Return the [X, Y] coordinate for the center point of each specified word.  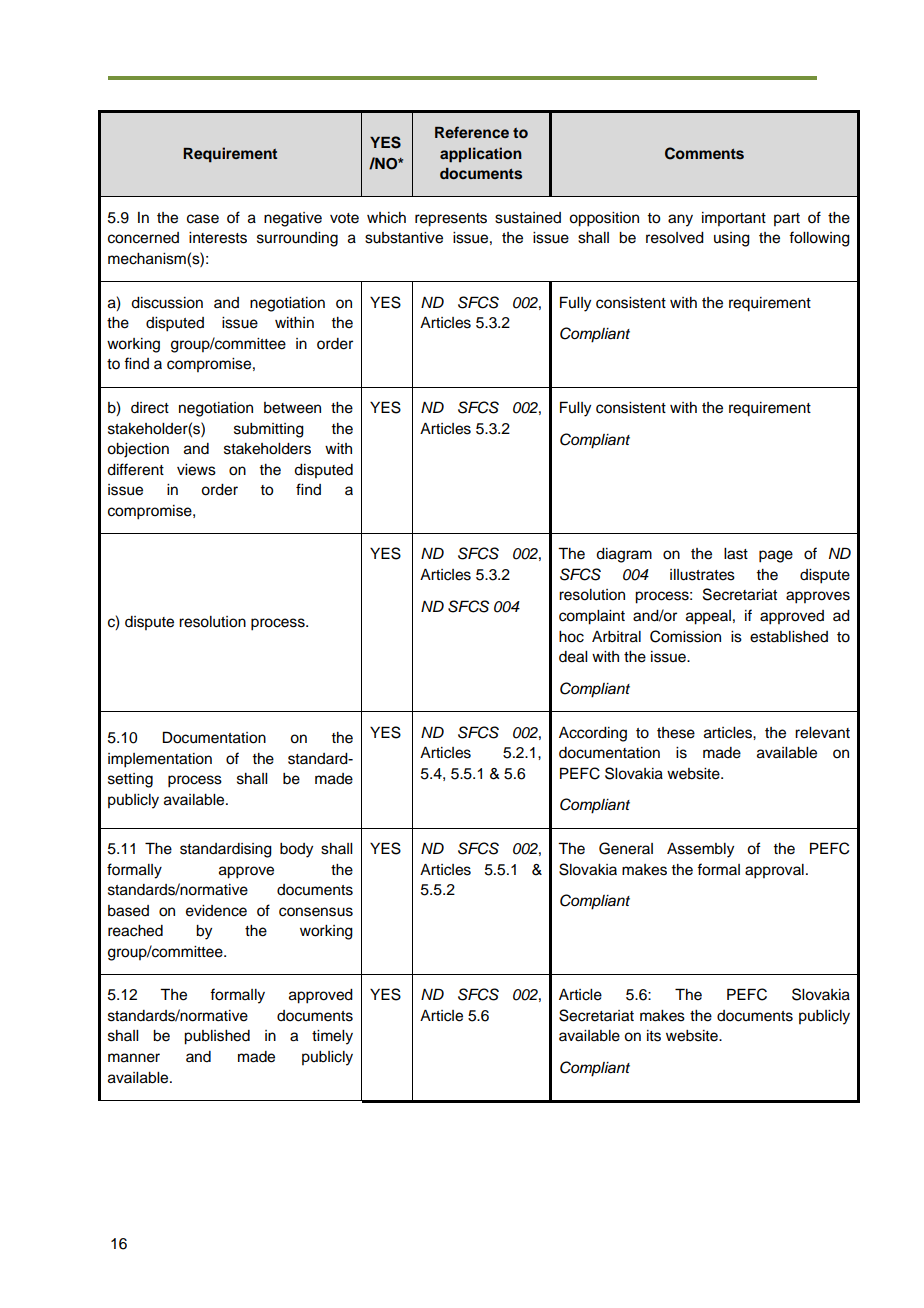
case [203, 219]
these [676, 733]
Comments [704, 153]
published [217, 1037]
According [593, 734]
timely [332, 1037]
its [654, 1036]
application [481, 155]
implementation [160, 760]
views [196, 470]
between [292, 408]
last [736, 554]
